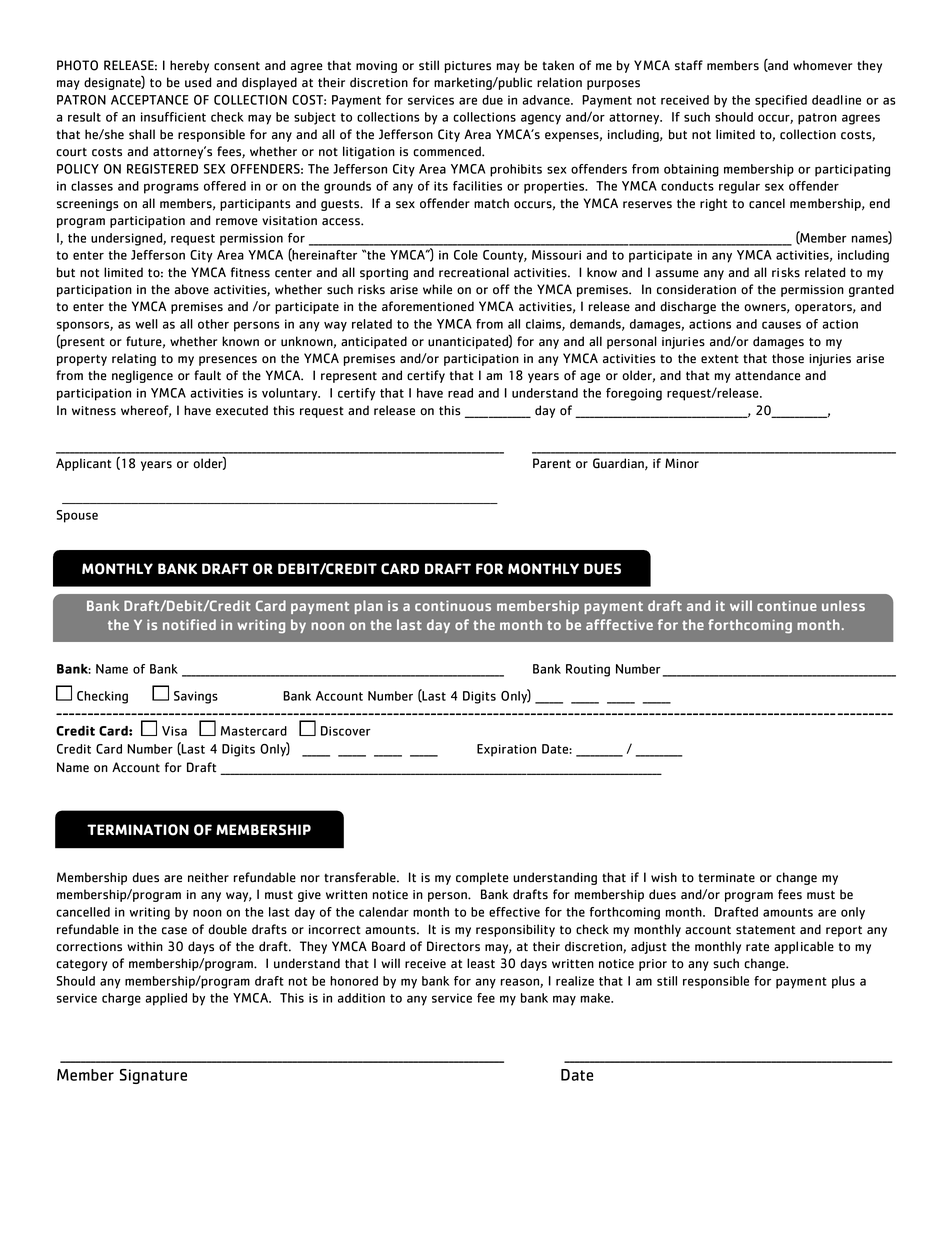 The image size is (952, 1233). Describe the element at coordinates (142, 376) in the page. I see `negligence` at that location.
